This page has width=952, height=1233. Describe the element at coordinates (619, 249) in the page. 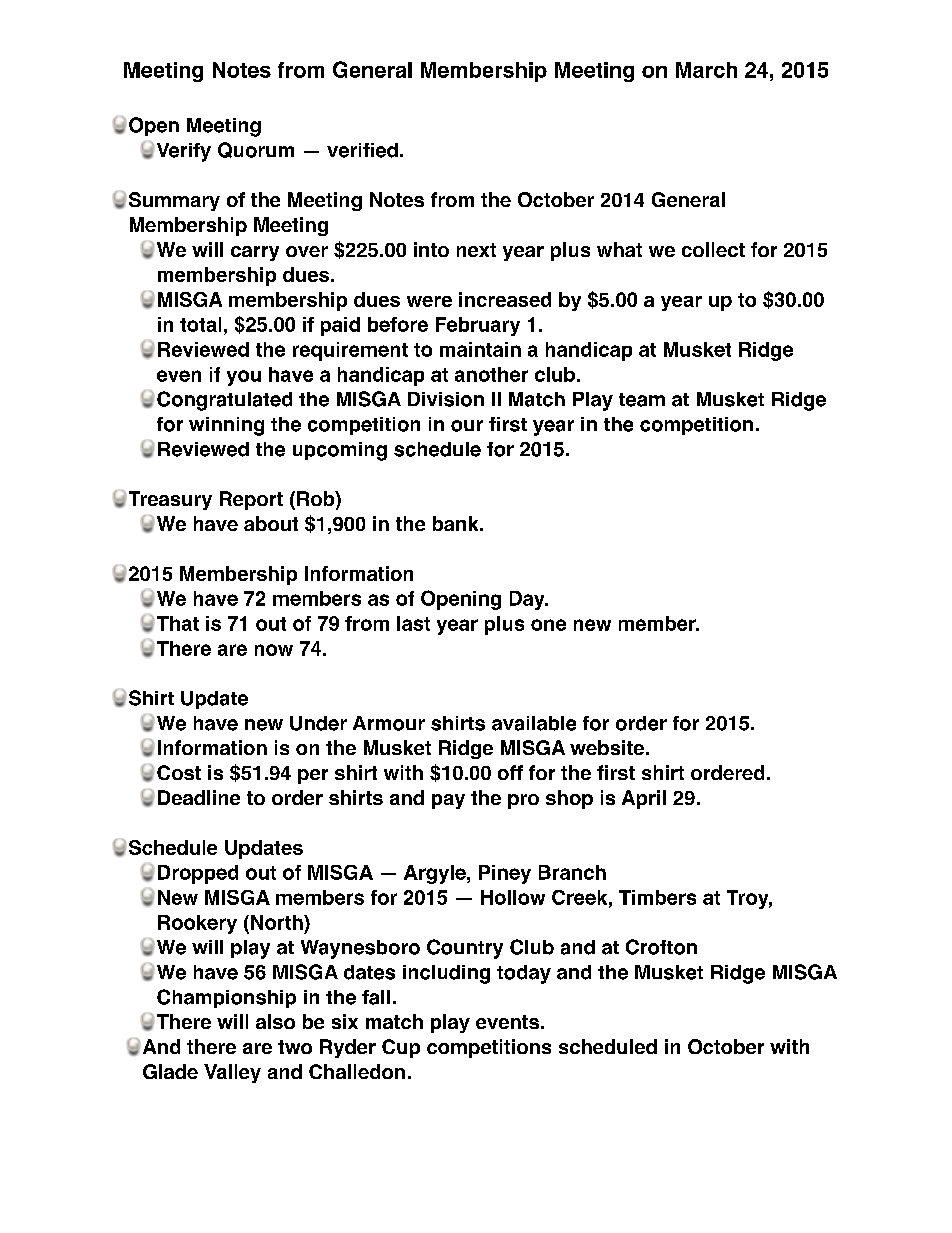

I see `what` at that location.
